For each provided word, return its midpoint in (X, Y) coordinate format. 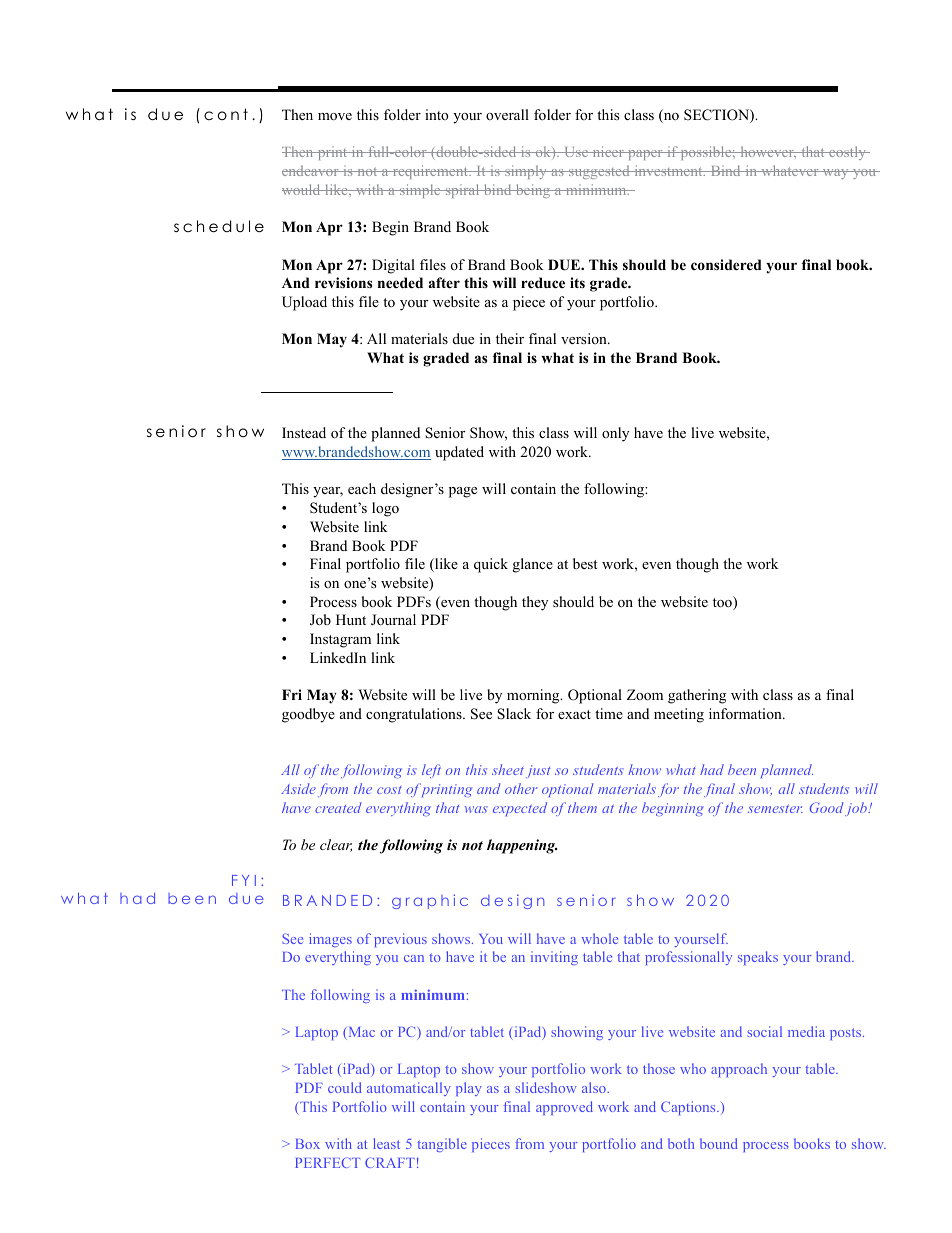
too (723, 603)
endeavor (311, 170)
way (835, 174)
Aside (298, 788)
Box (308, 1144)
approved (564, 1108)
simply (526, 172)
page (463, 492)
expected (520, 809)
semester (775, 809)
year (328, 492)
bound (719, 1143)
